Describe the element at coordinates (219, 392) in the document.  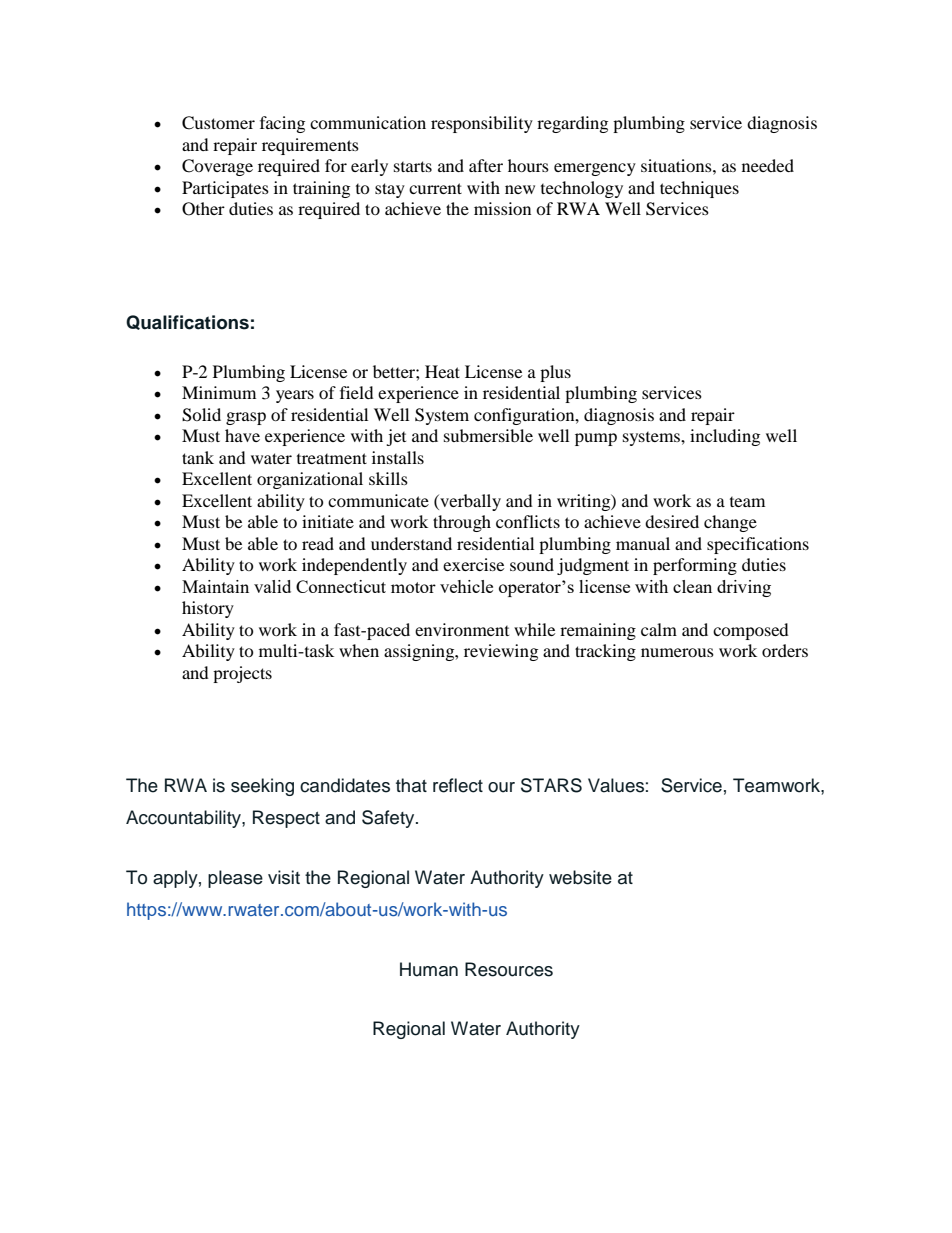
I see `Minimum` at that location.
